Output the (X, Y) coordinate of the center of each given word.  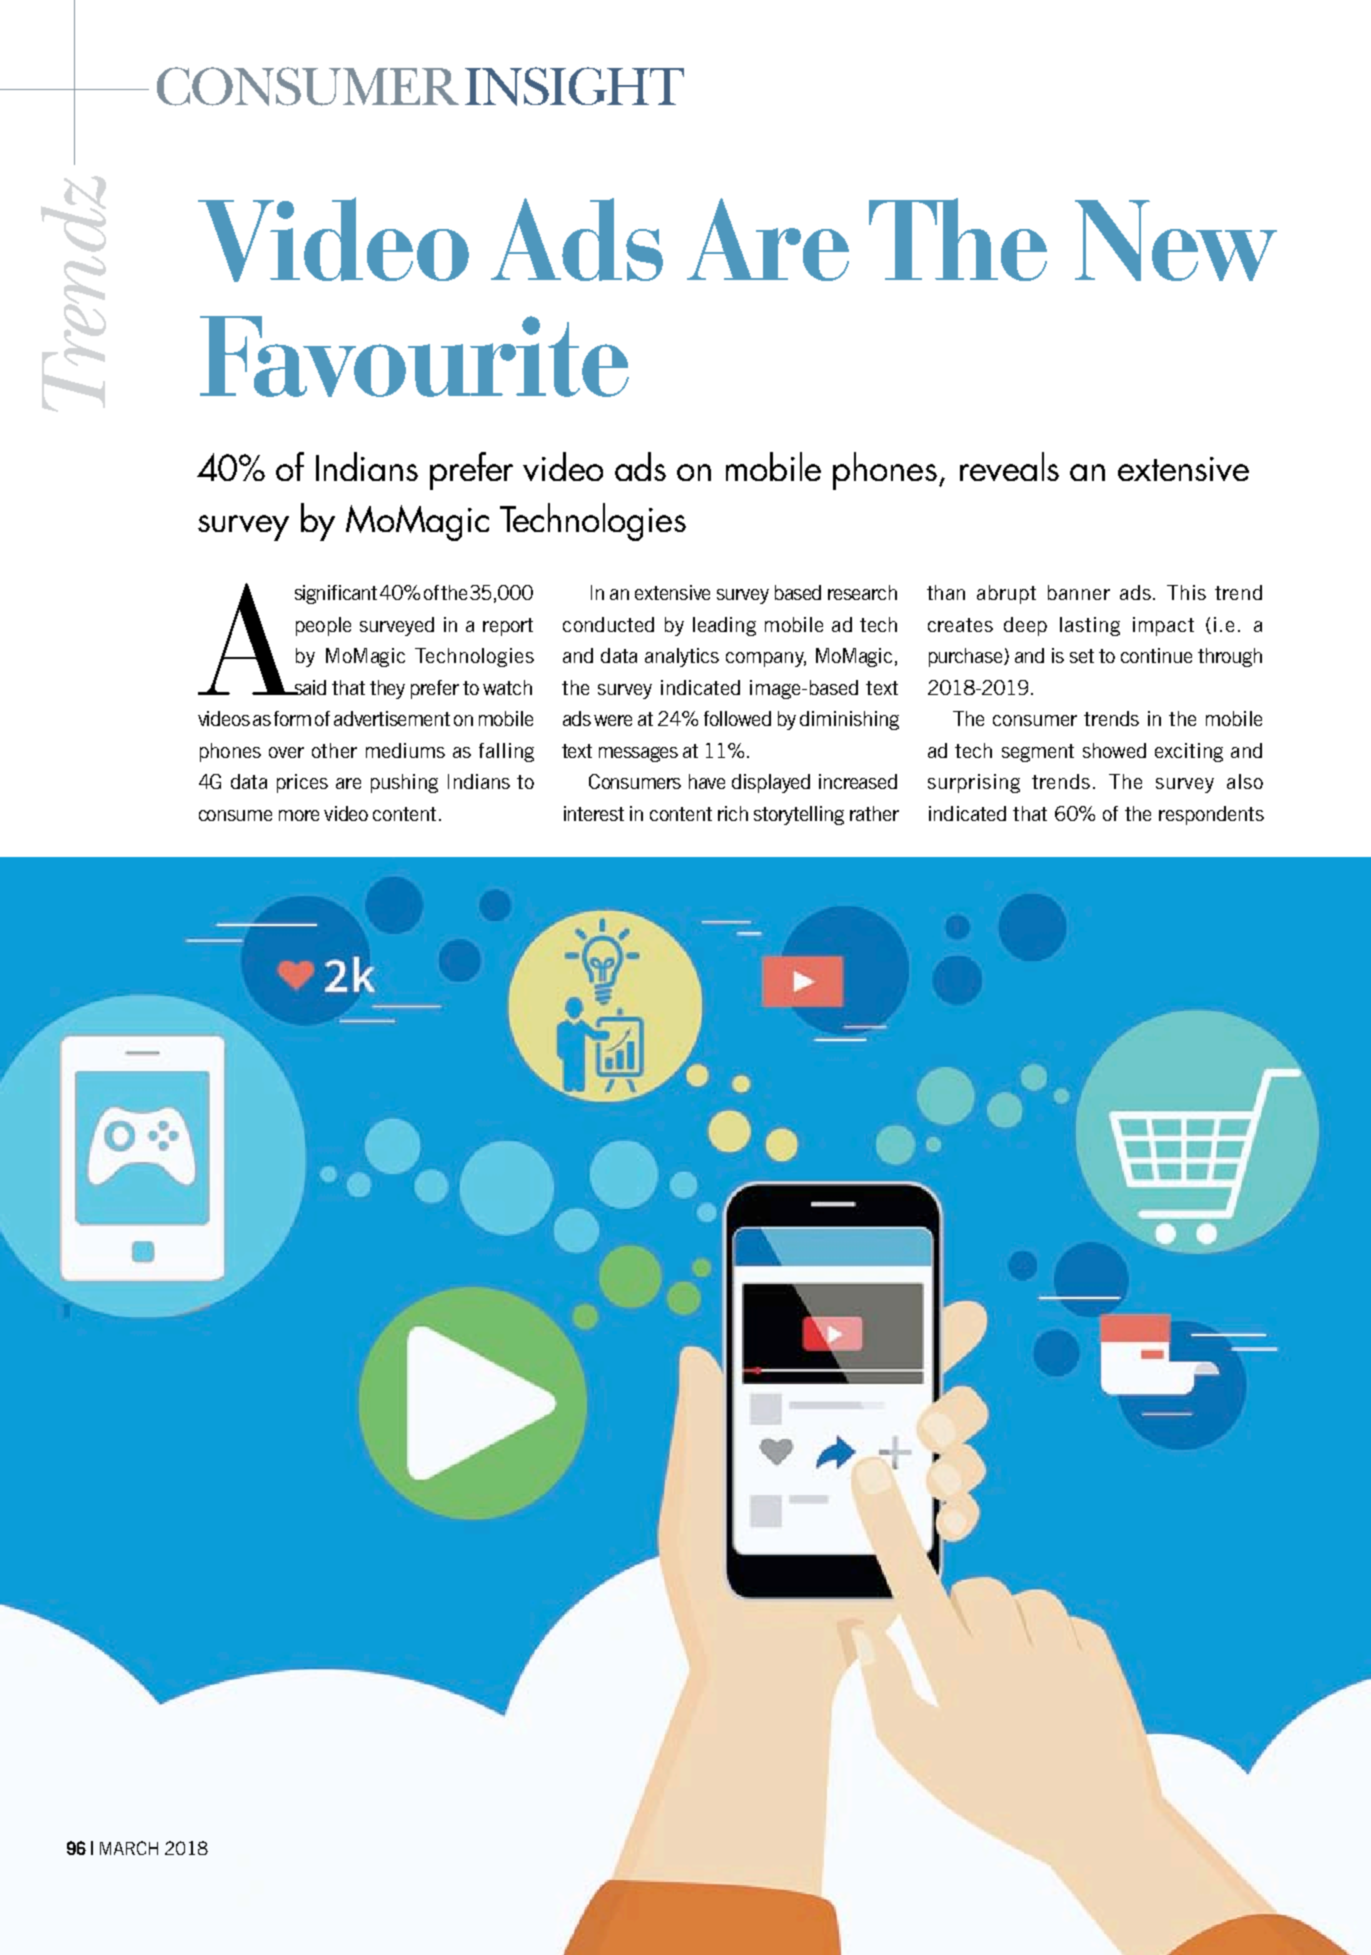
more (299, 815)
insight (574, 86)
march (129, 1848)
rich (733, 813)
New (1176, 240)
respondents (1211, 815)
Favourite (414, 356)
